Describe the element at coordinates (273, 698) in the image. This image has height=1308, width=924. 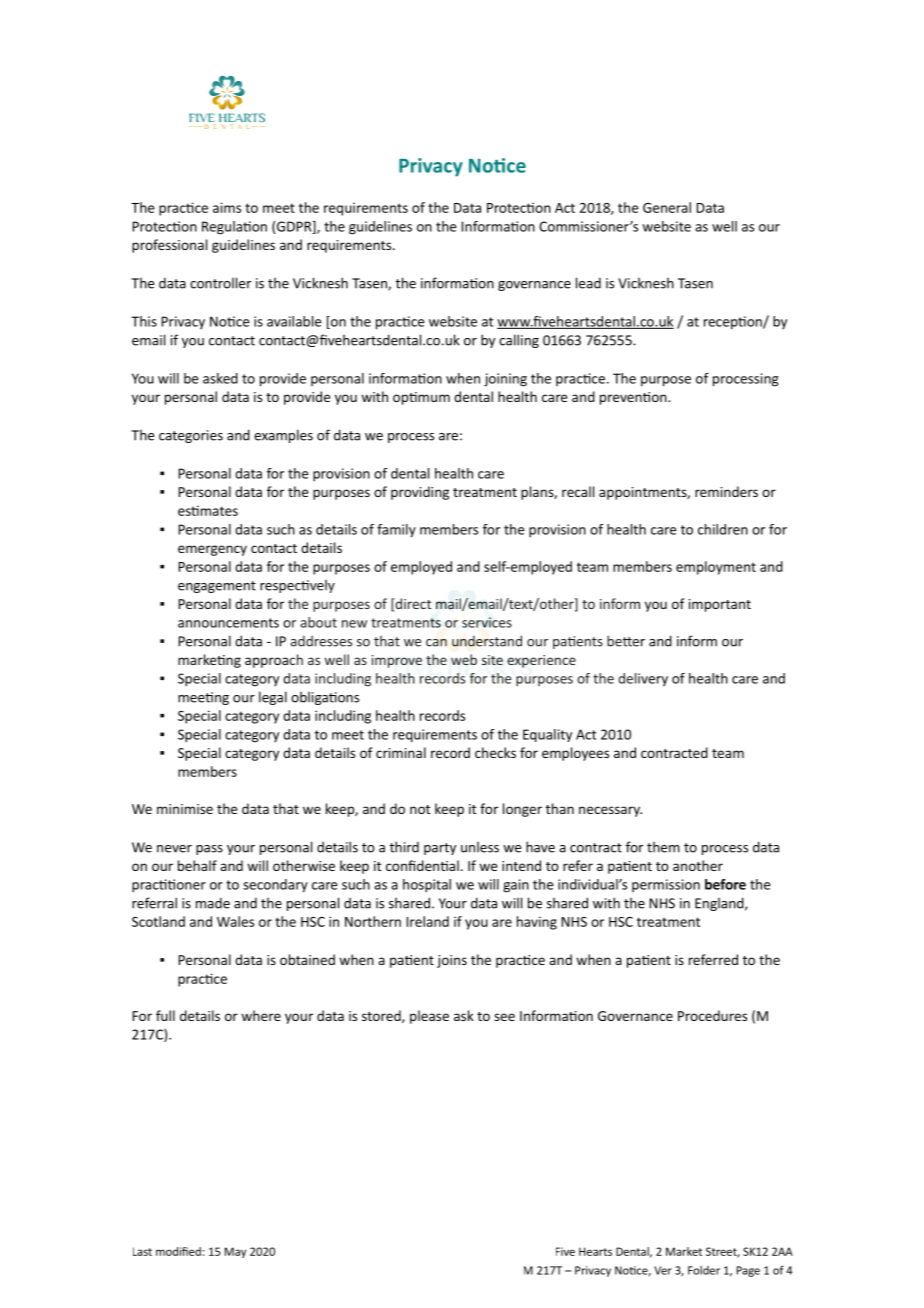
I see `legal` at that location.
